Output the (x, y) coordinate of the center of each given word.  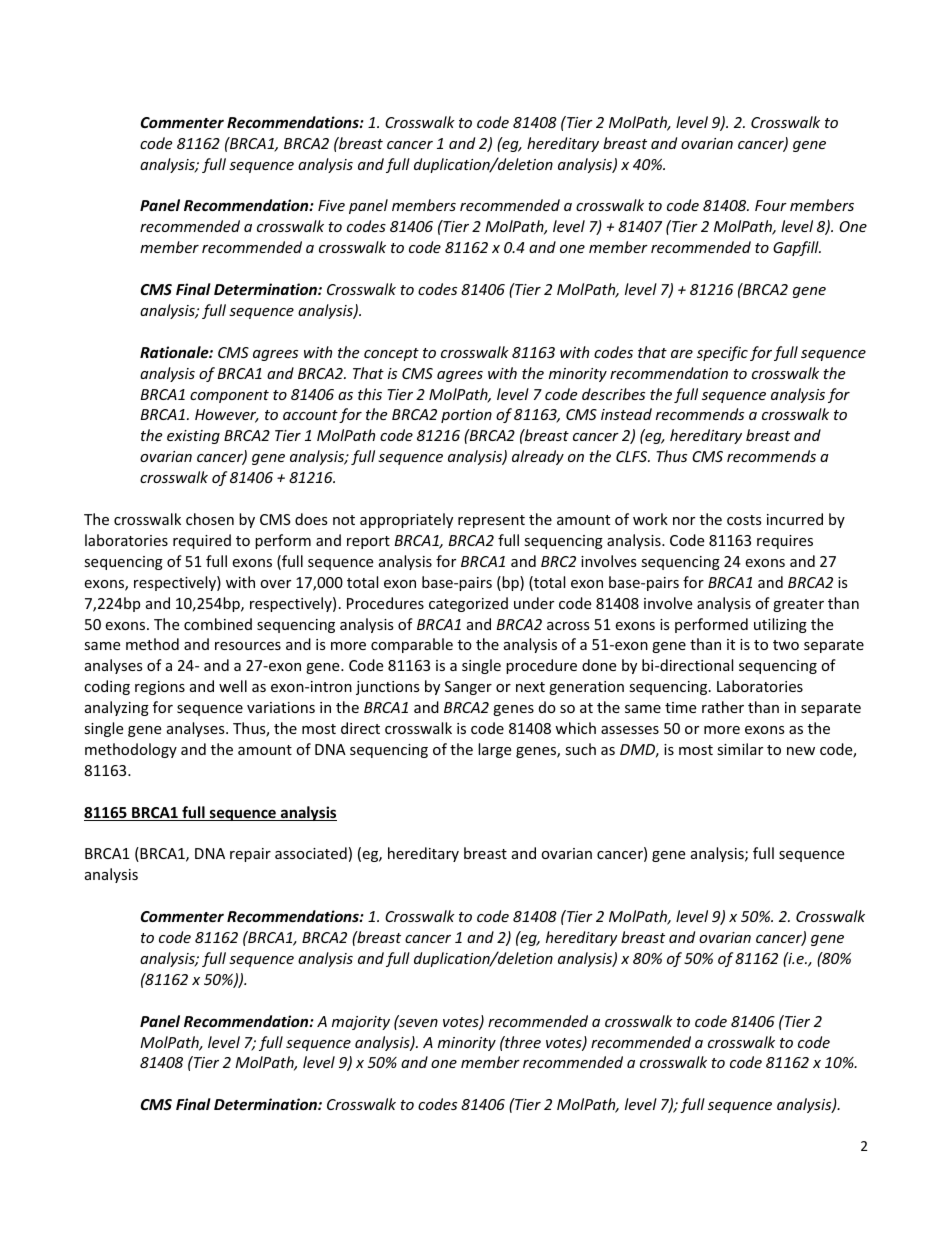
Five (331, 205)
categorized (468, 604)
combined (218, 624)
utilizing (780, 625)
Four (771, 205)
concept (391, 354)
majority (361, 1023)
